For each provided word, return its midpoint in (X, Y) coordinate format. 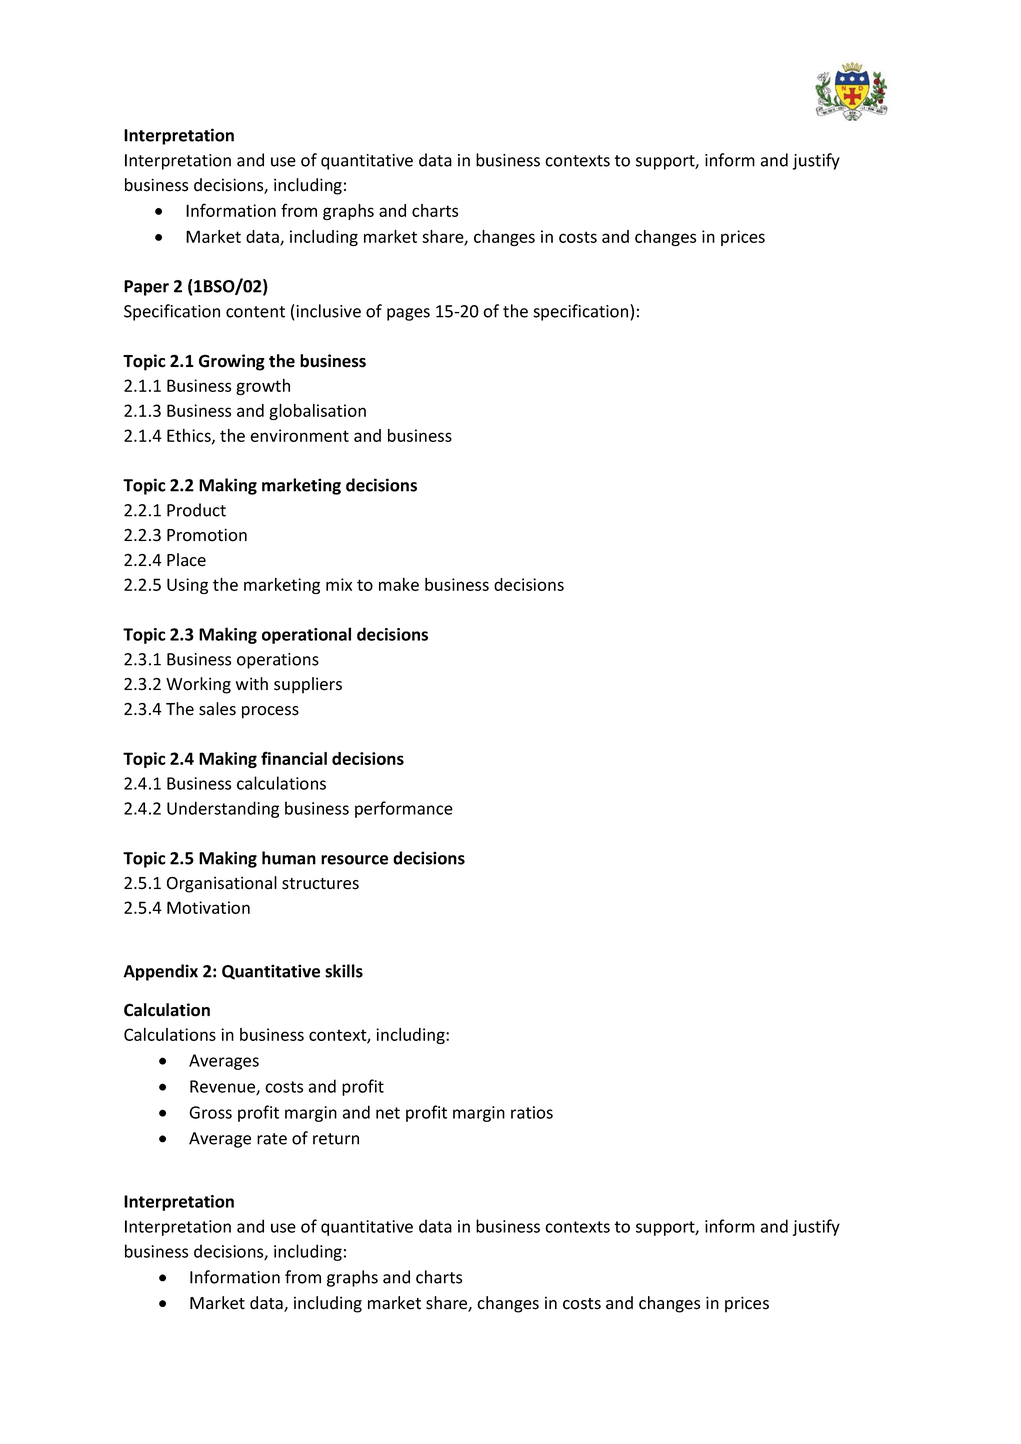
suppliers (308, 685)
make (399, 584)
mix (339, 584)
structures (320, 884)
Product (196, 510)
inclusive (328, 311)
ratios (532, 1112)
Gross (210, 1112)
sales (217, 709)
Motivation (208, 907)
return (336, 1139)
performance (404, 809)
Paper (146, 288)
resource (354, 860)
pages (408, 314)
